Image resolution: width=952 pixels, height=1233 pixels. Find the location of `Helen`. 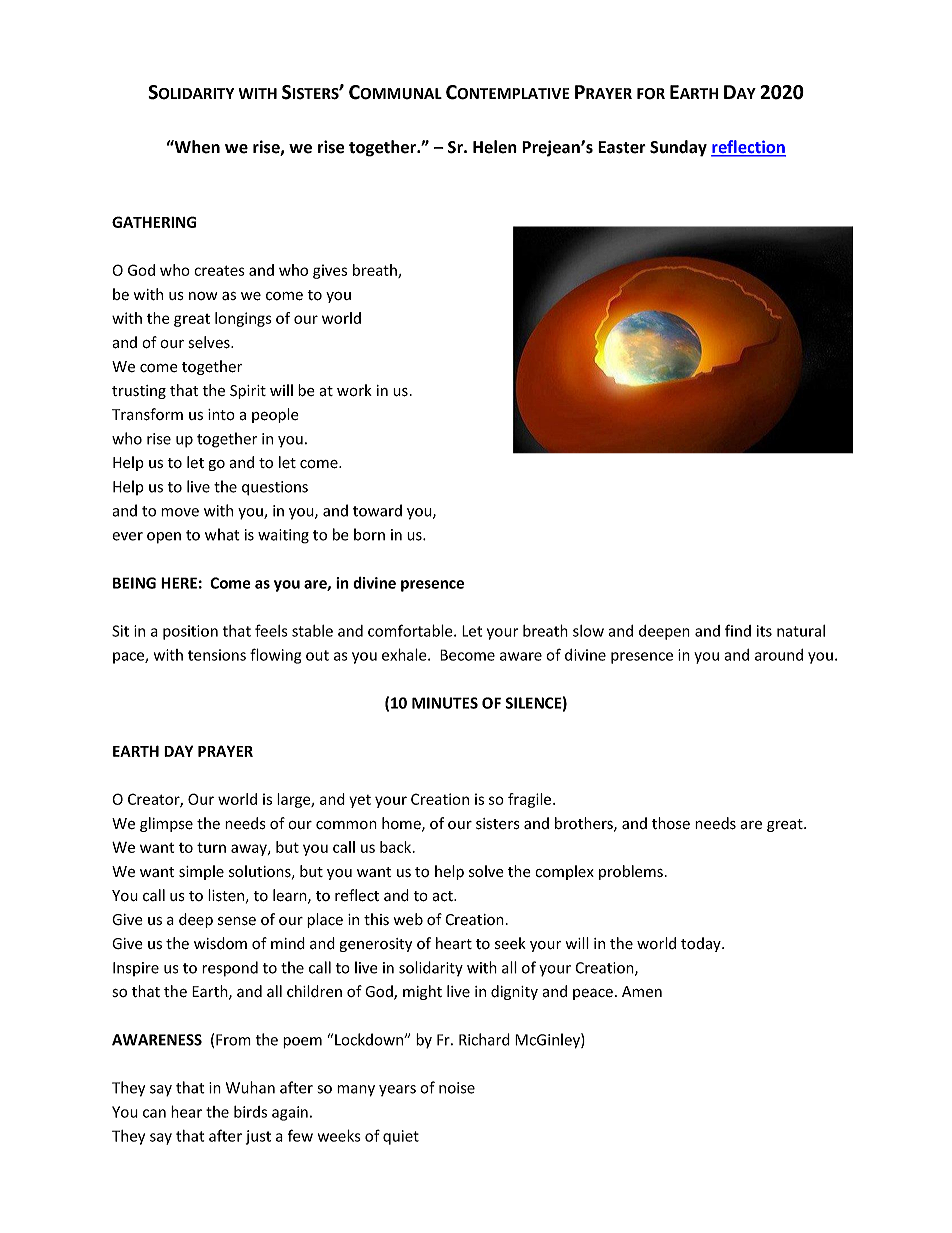

Helen is located at coordinates (495, 147).
